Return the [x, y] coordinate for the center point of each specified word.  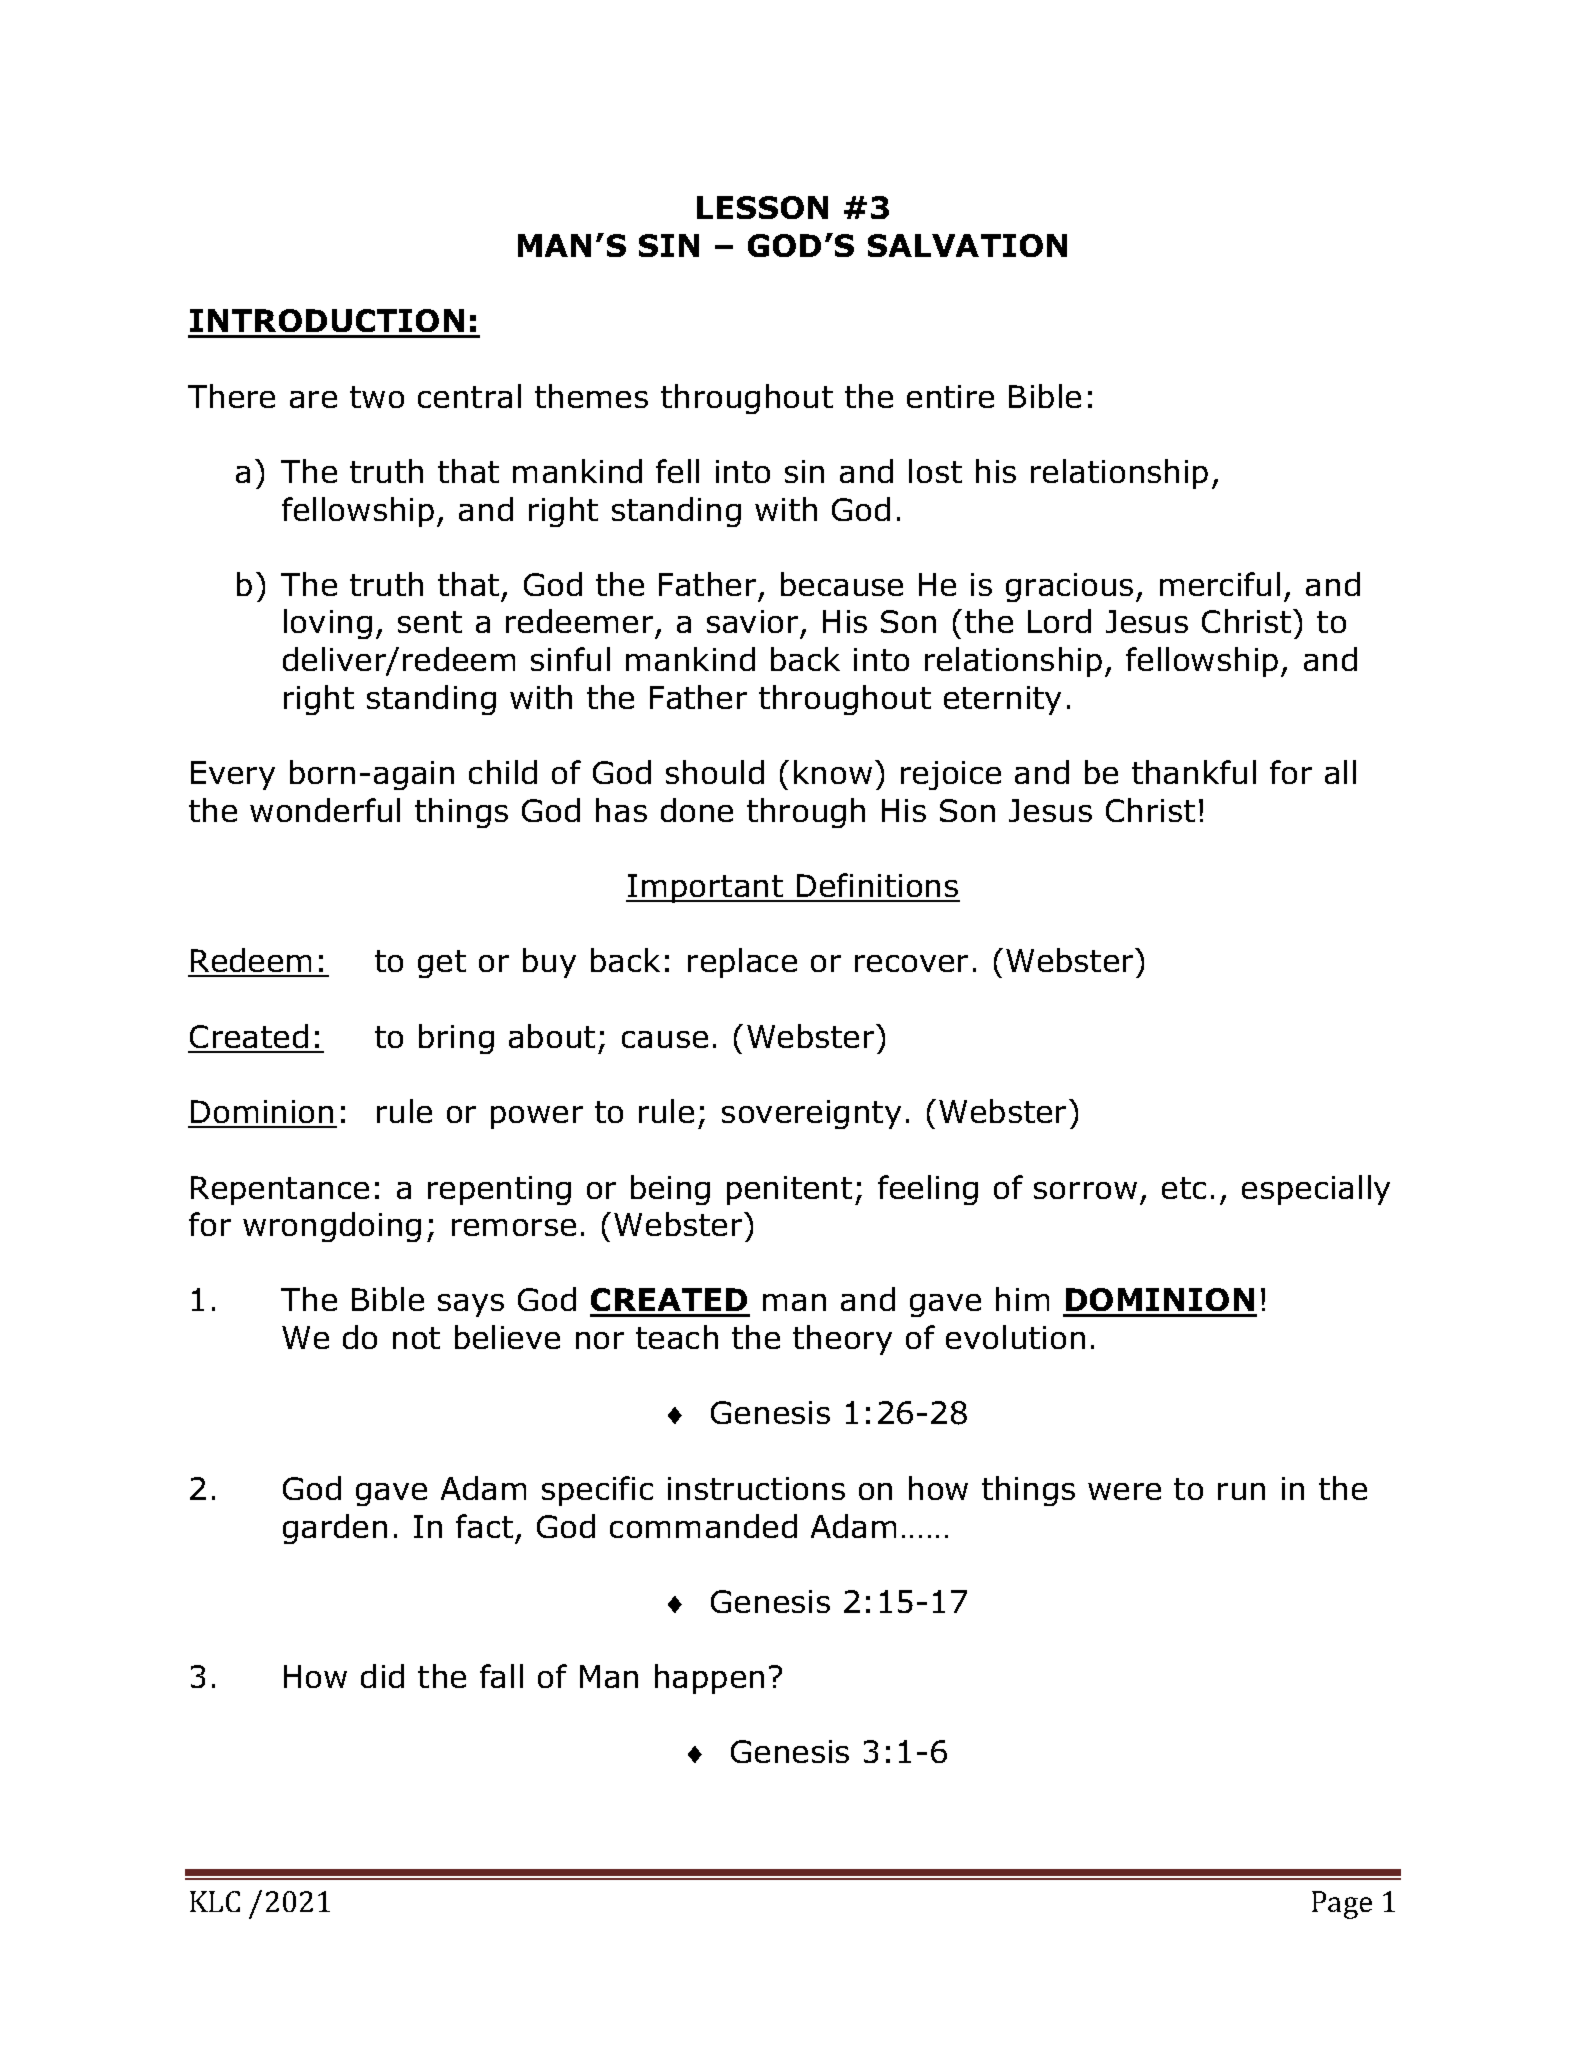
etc [1184, 1188]
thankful [1194, 772]
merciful [1220, 584]
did [382, 1676]
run [1241, 1491]
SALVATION [967, 245]
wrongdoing [332, 1227]
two [377, 397]
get [442, 964]
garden [335, 1529]
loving [328, 624]
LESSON [762, 207]
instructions [756, 1488]
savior [752, 621]
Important [705, 888]
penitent [789, 1190]
